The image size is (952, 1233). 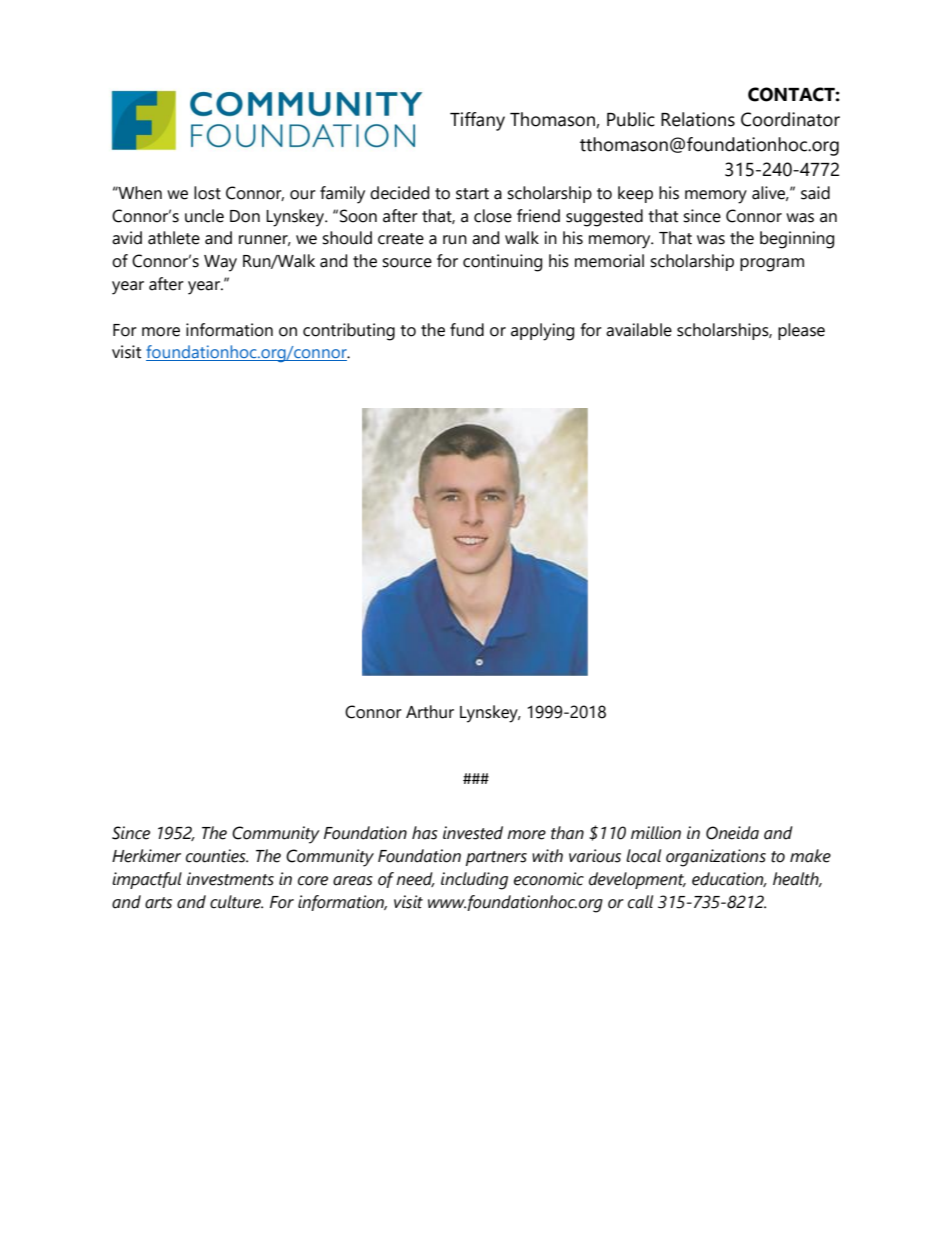 What do you see at coordinates (430, 712) in the image?
I see `Arthur` at bounding box center [430, 712].
